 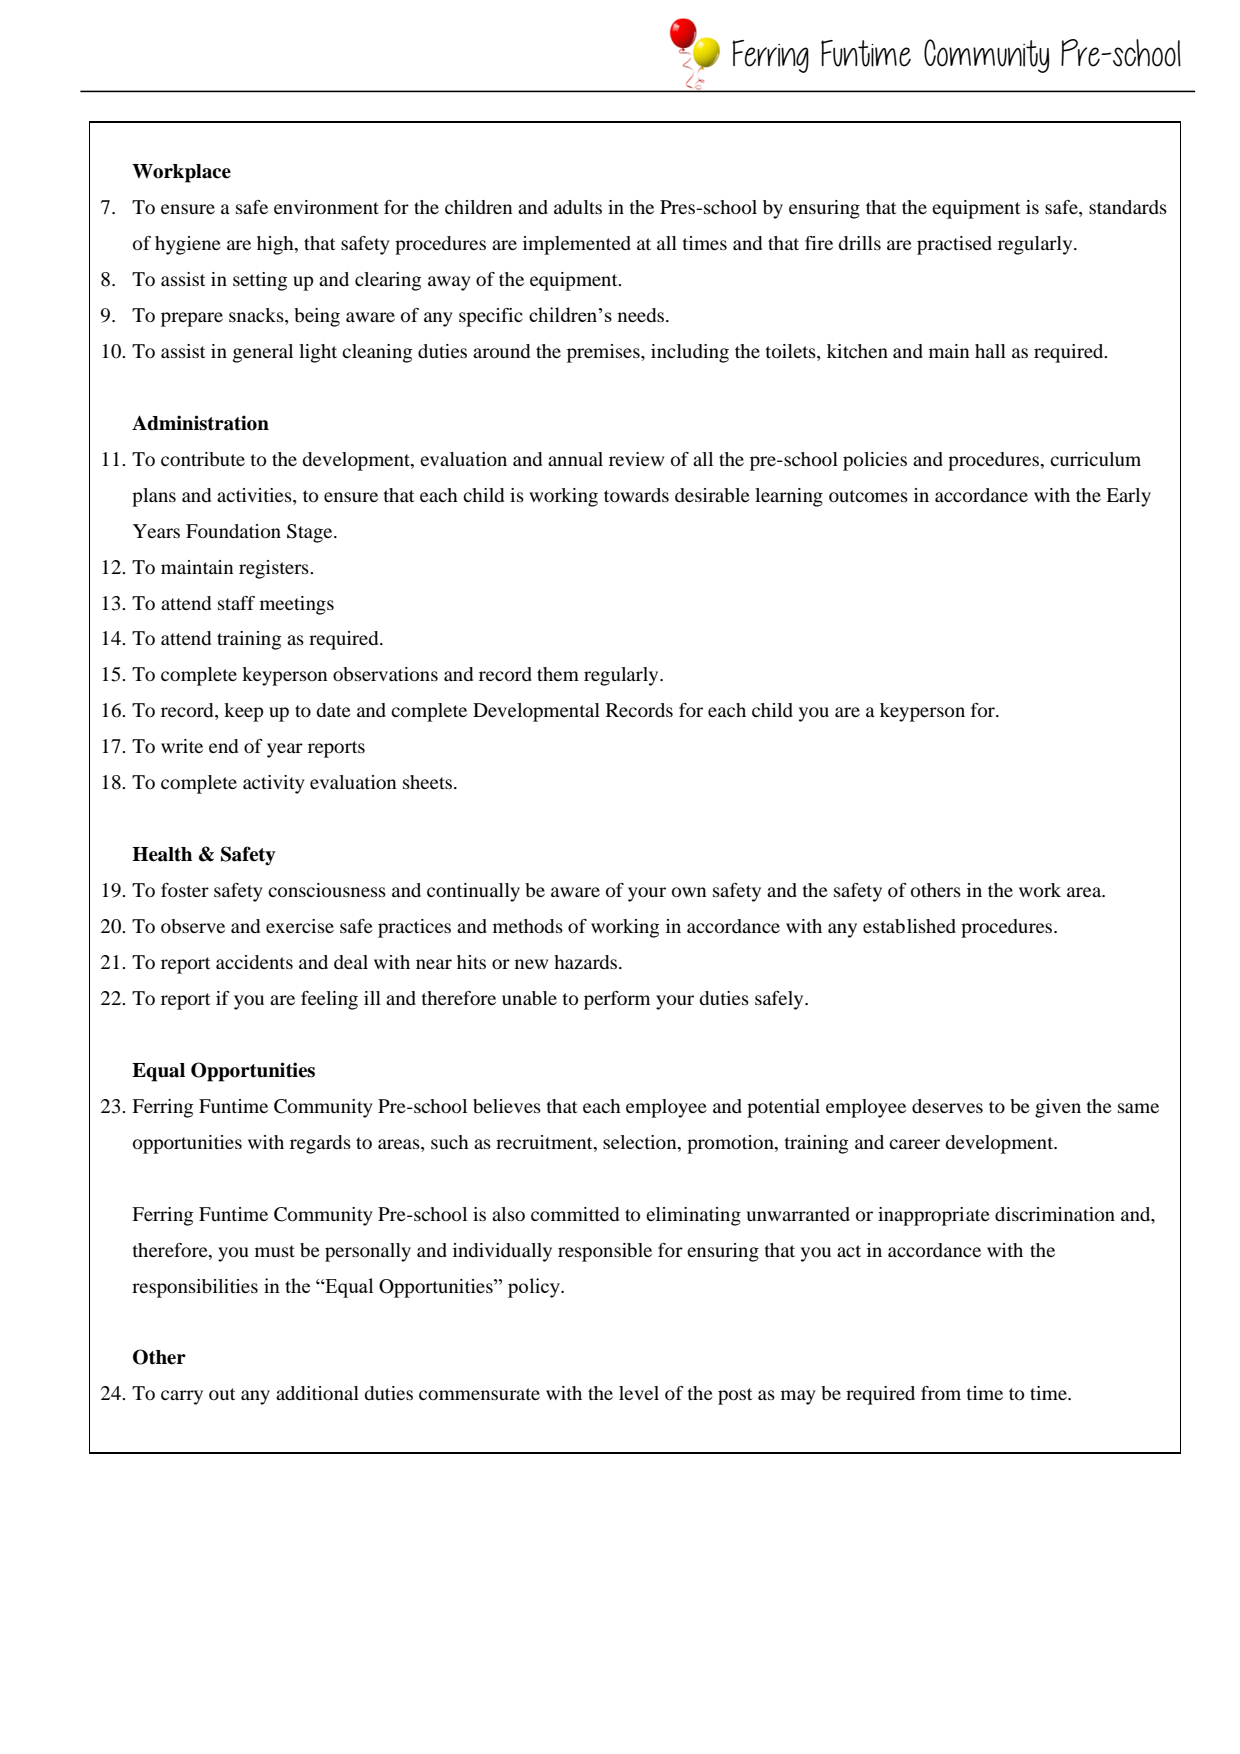 What do you see at coordinates (954, 245) in the screenshot?
I see `practised` at bounding box center [954, 245].
